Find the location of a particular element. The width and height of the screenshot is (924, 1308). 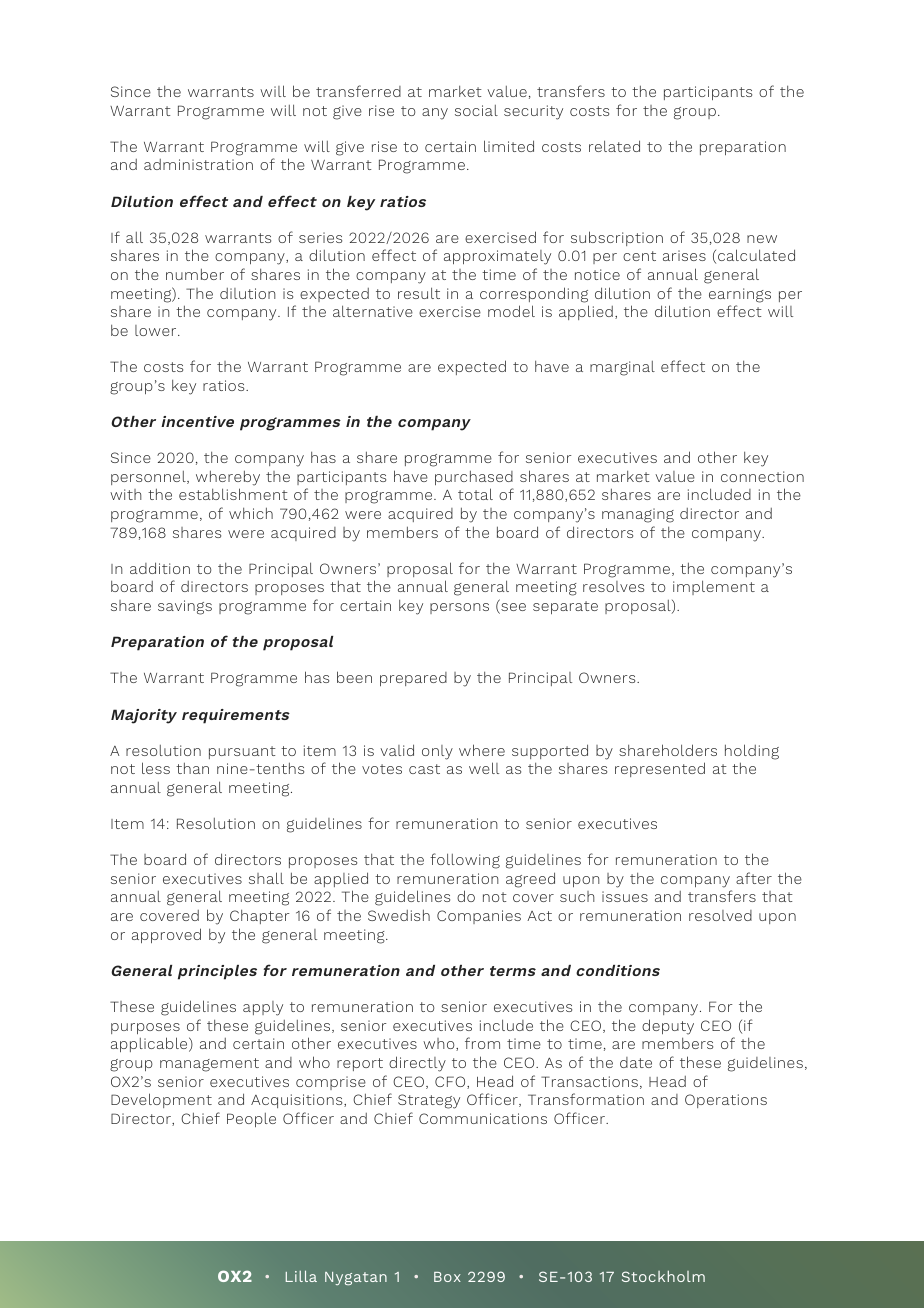

from is located at coordinates (482, 1043).
